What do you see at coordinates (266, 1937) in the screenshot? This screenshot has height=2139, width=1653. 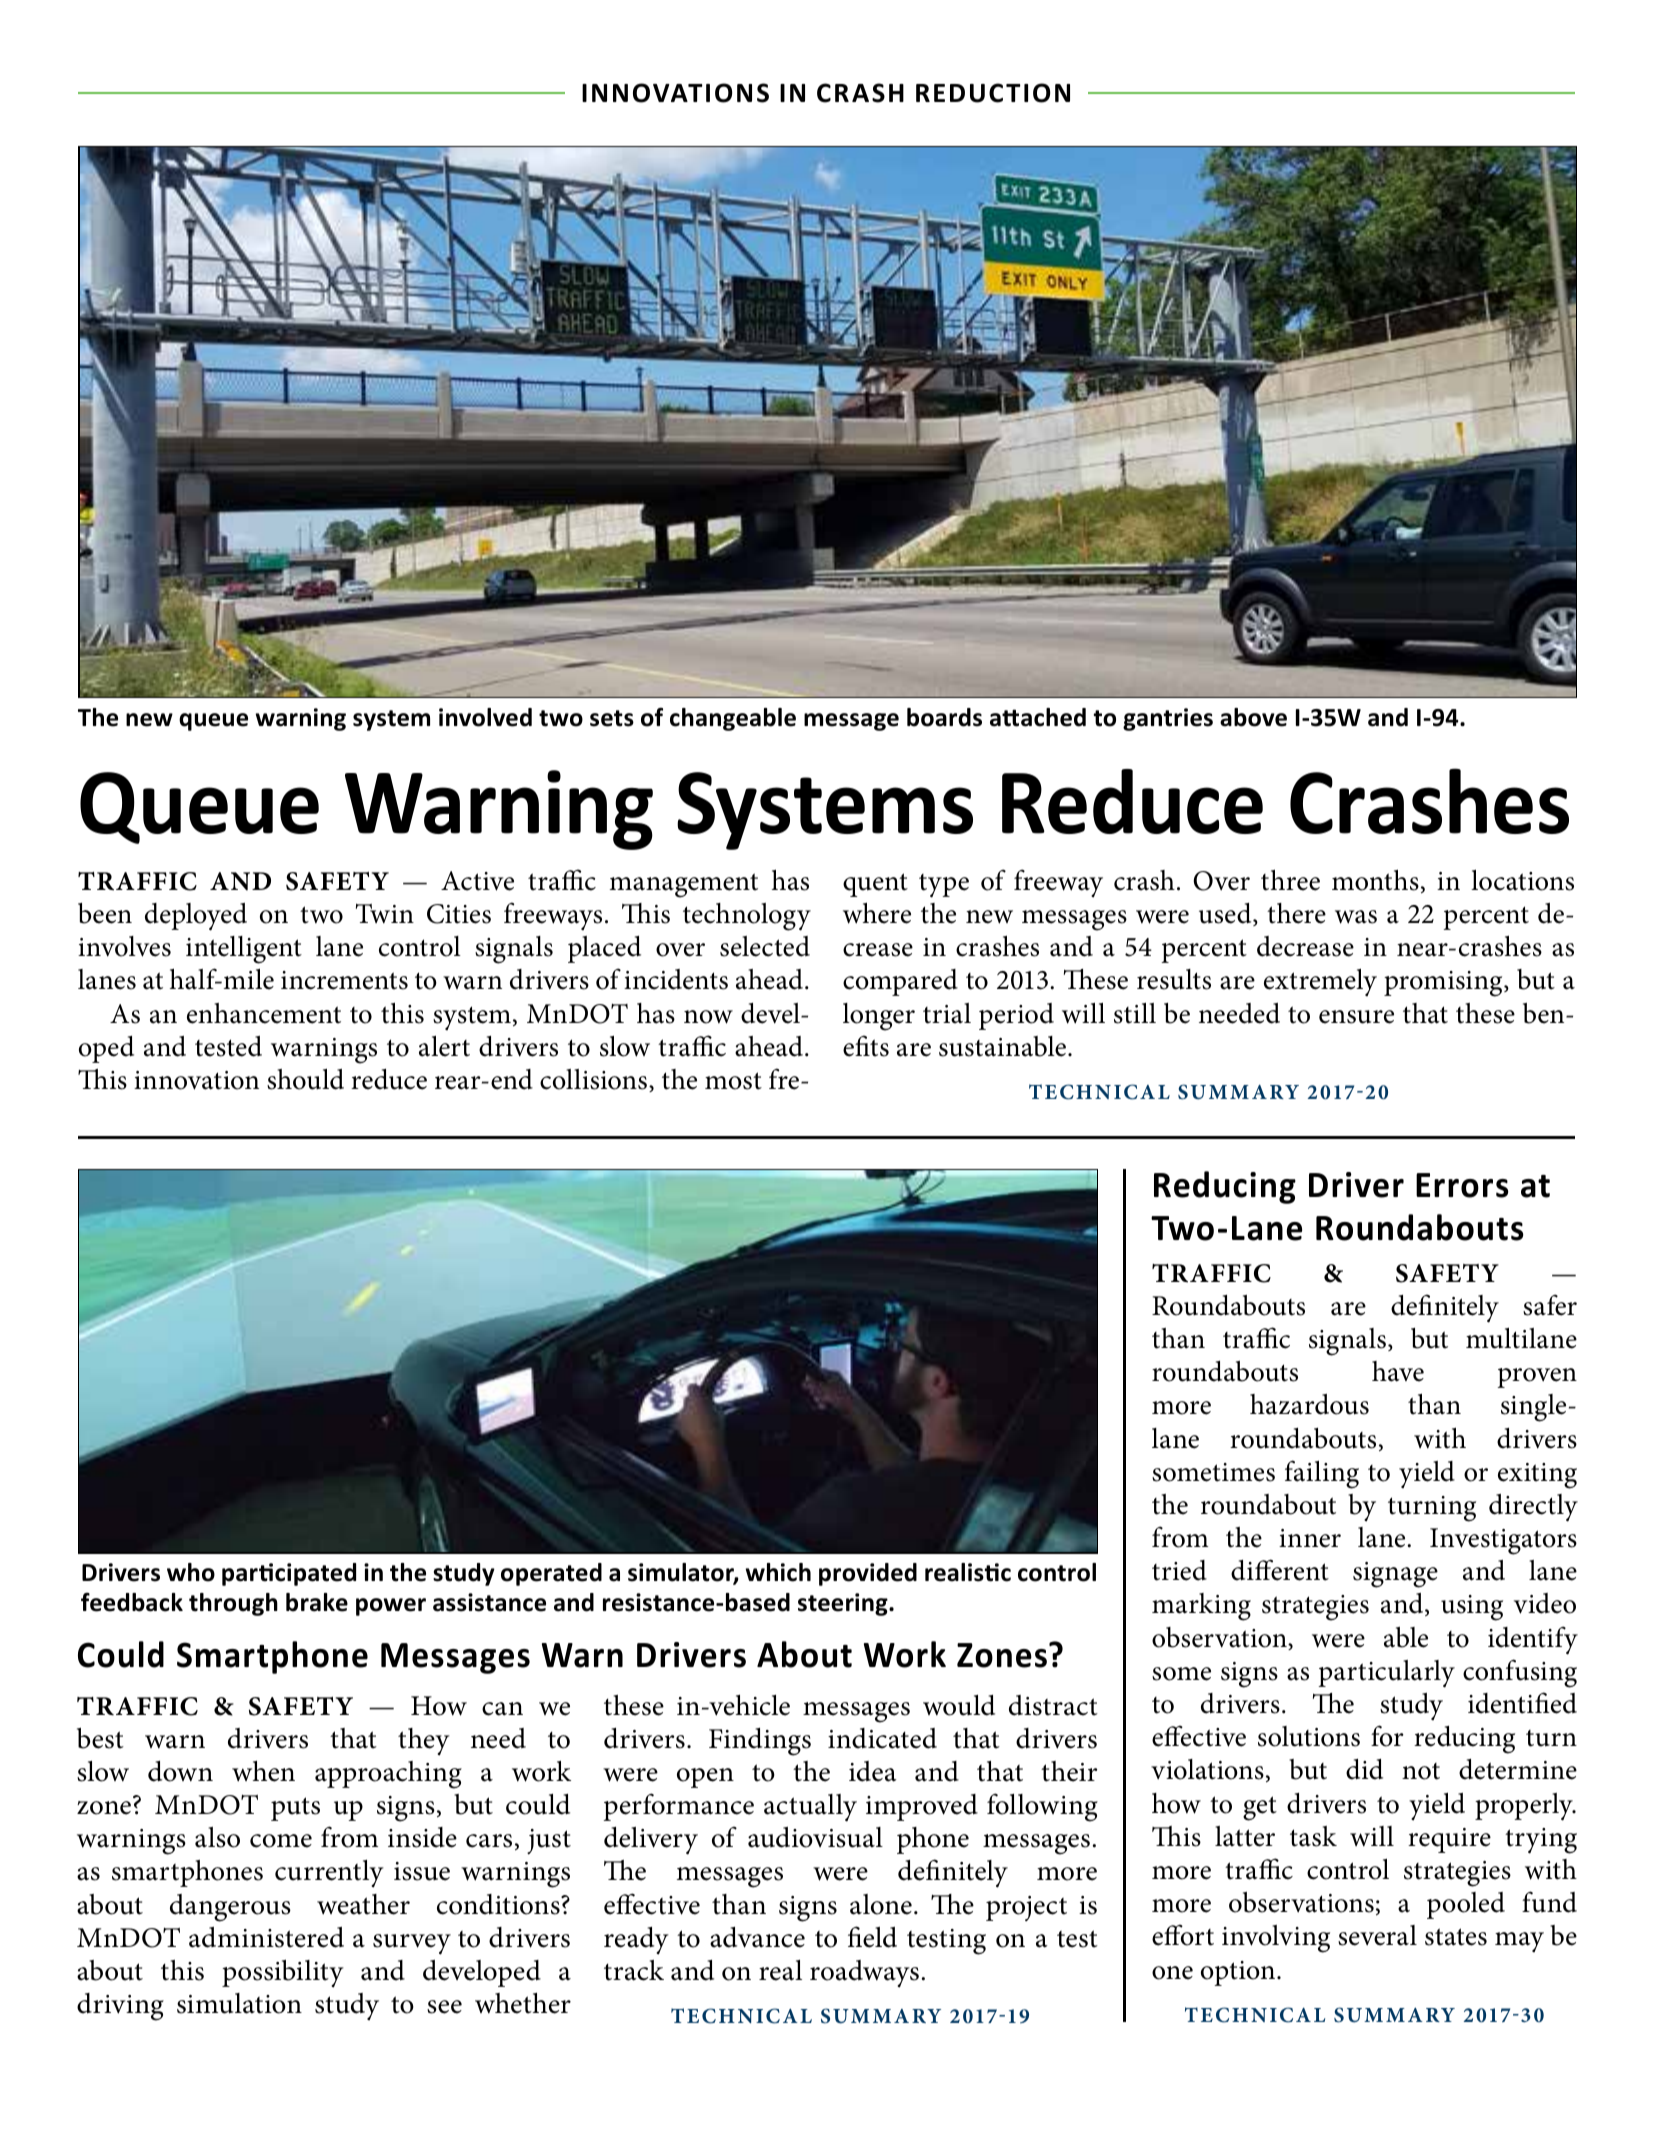 I see `administered` at bounding box center [266, 1937].
